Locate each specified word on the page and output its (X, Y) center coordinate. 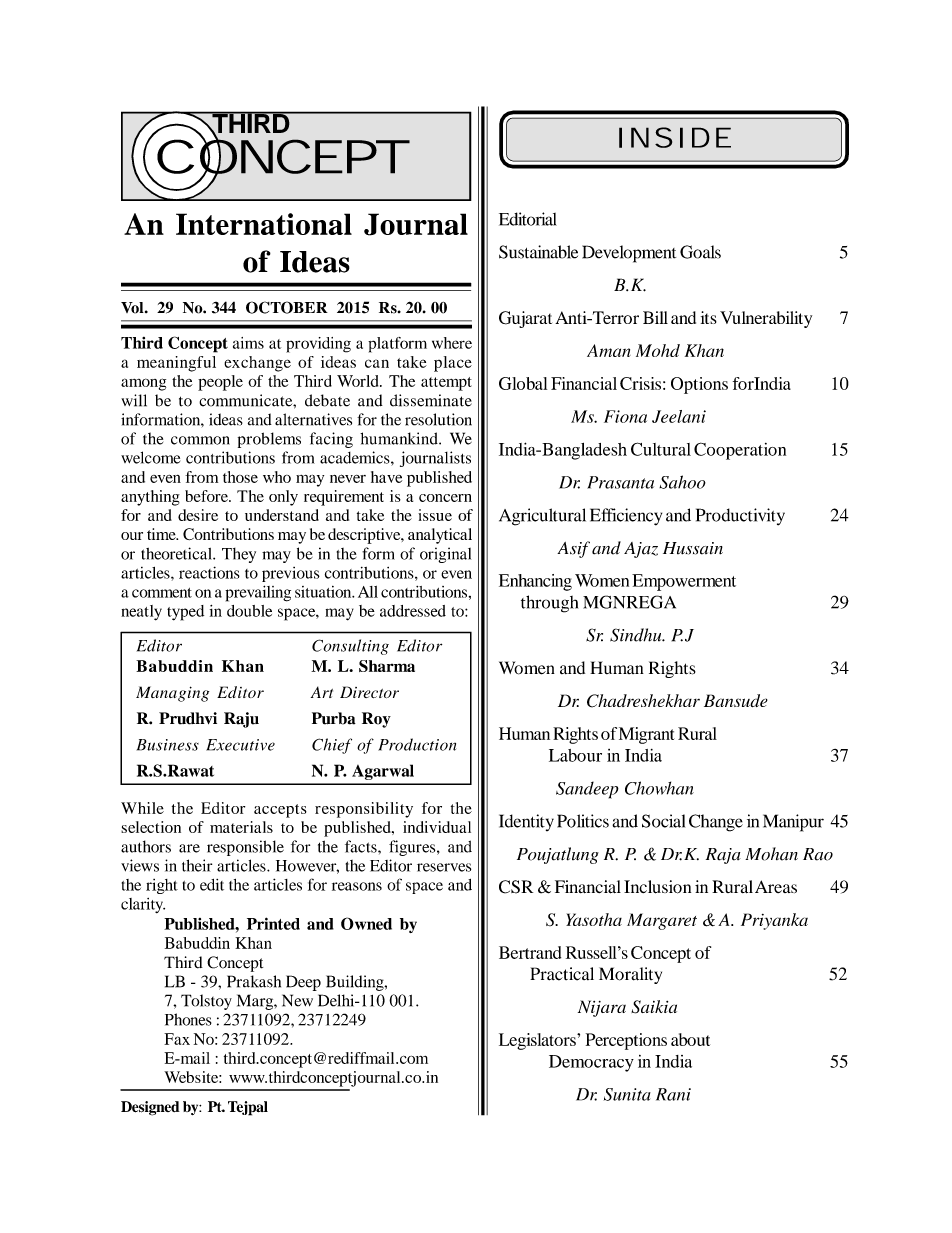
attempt (446, 384)
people (220, 383)
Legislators (538, 1041)
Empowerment (684, 582)
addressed (413, 611)
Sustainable (538, 252)
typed (185, 613)
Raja (723, 856)
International (264, 224)
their (197, 865)
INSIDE (675, 137)
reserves (444, 867)
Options (699, 385)
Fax (177, 1039)
